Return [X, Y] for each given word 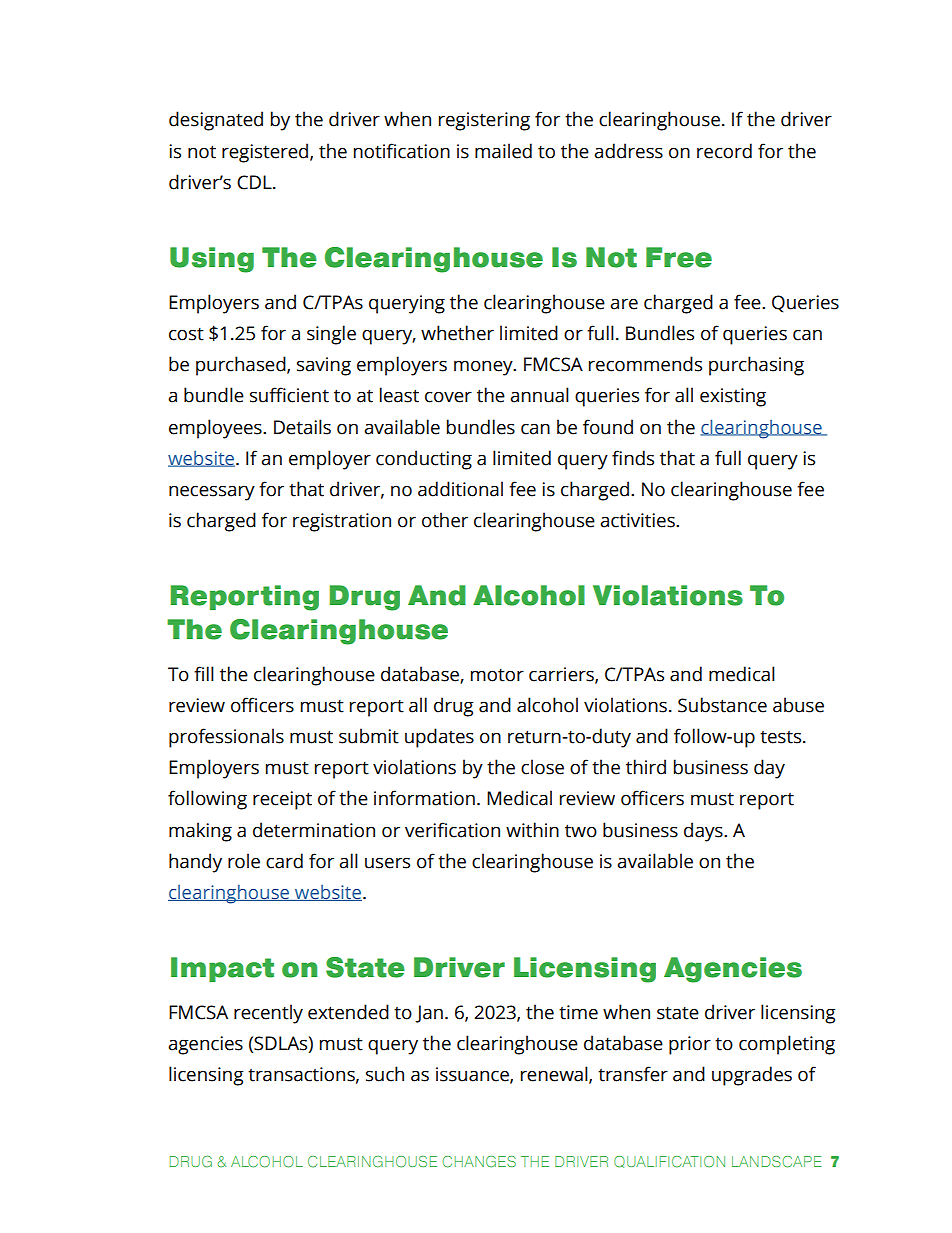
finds [633, 458]
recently [268, 1014]
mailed [503, 151]
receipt [282, 800]
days [704, 832]
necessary [212, 493]
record [724, 151]
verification [452, 830]
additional [460, 489]
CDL [255, 182]
